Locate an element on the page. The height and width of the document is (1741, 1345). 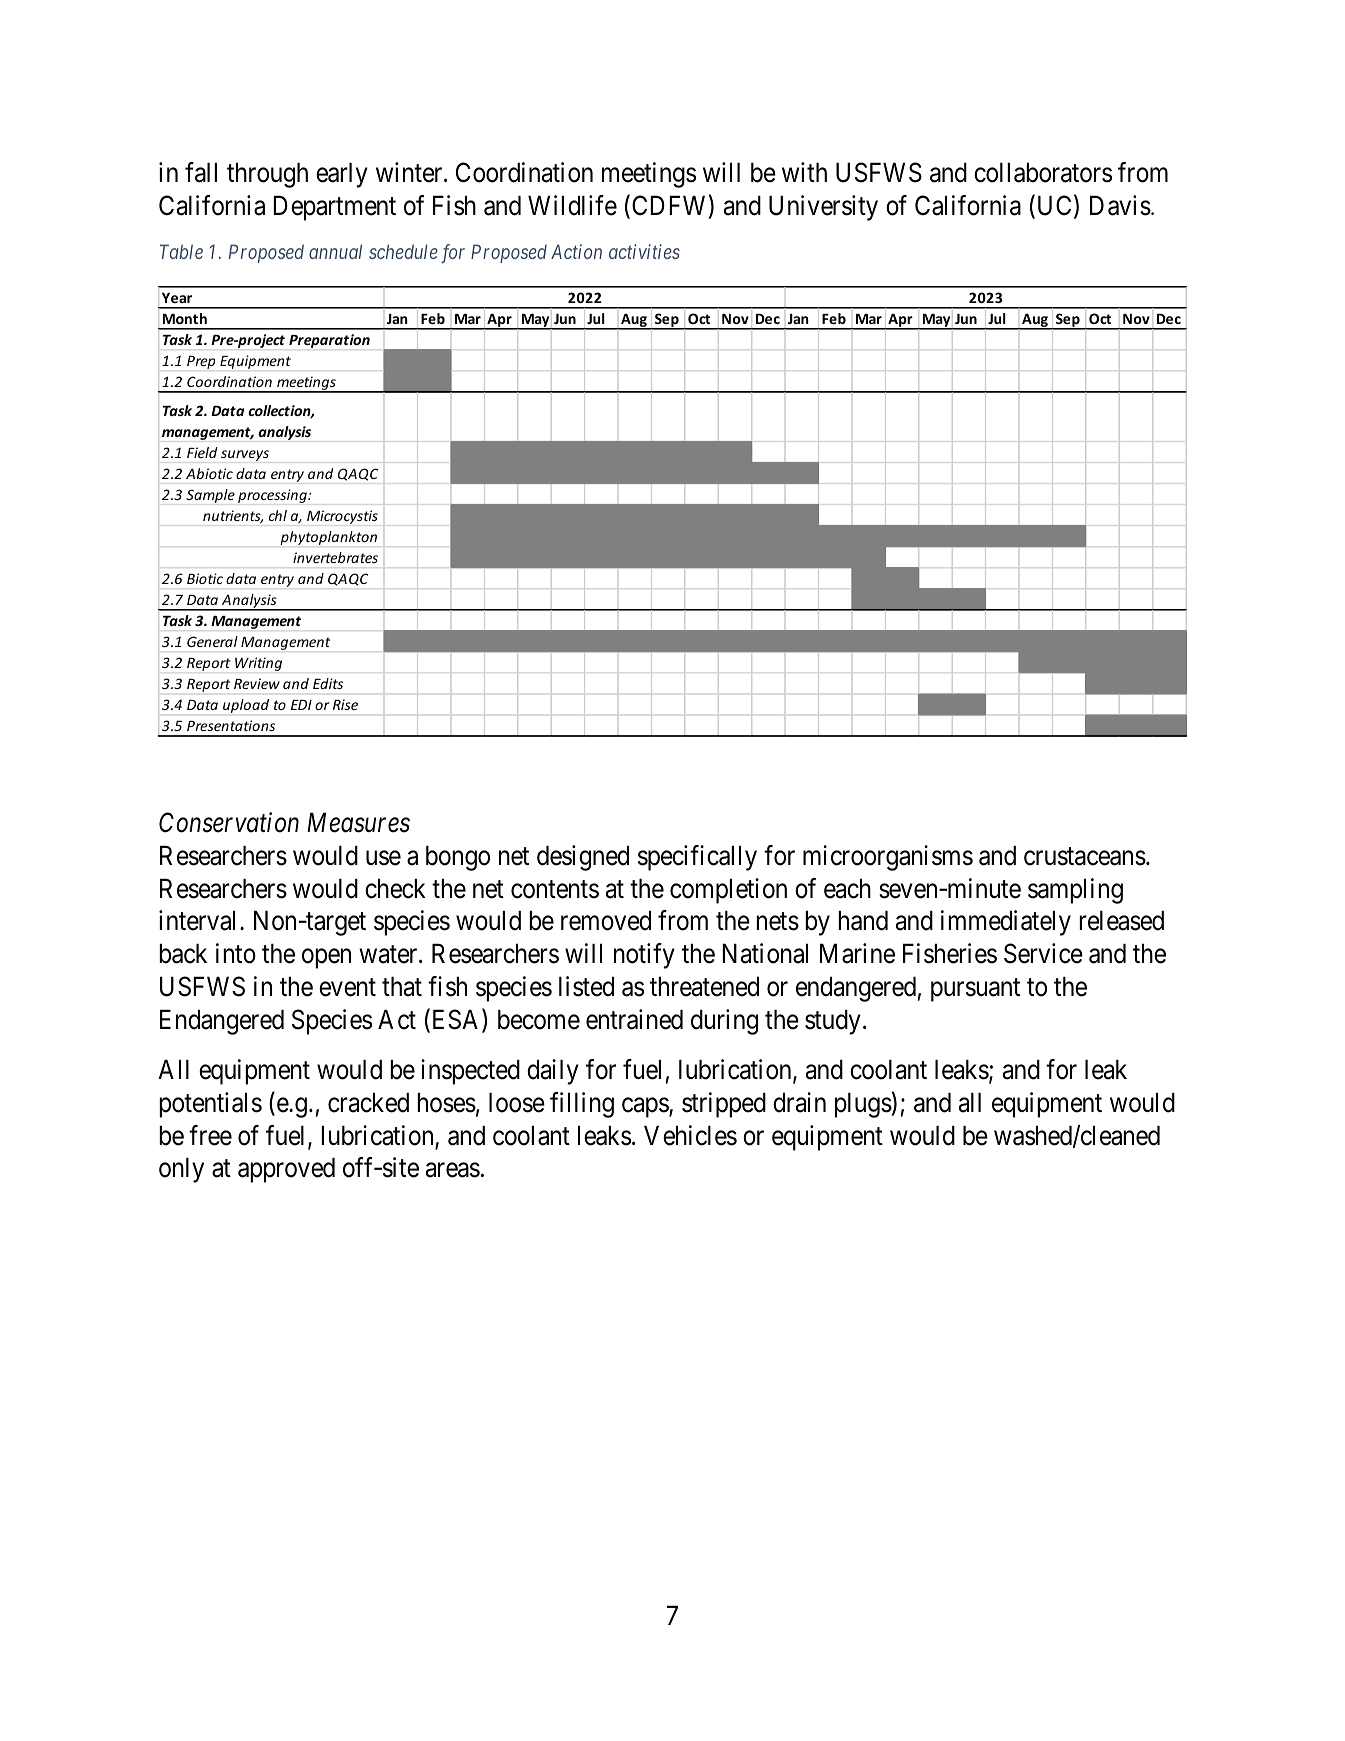
approved is located at coordinates (286, 1170).
